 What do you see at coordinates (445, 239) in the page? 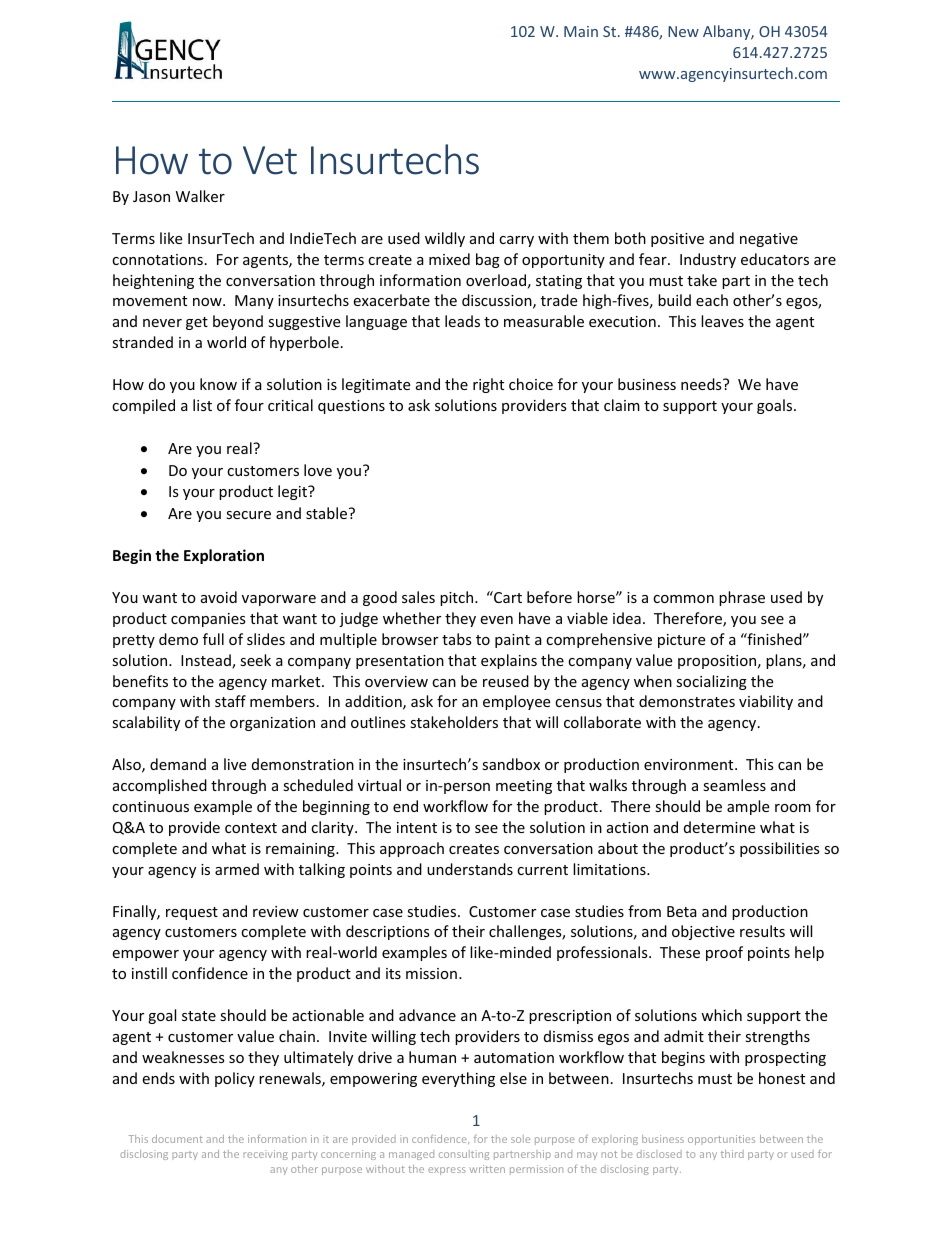
I see `wildly` at bounding box center [445, 239].
